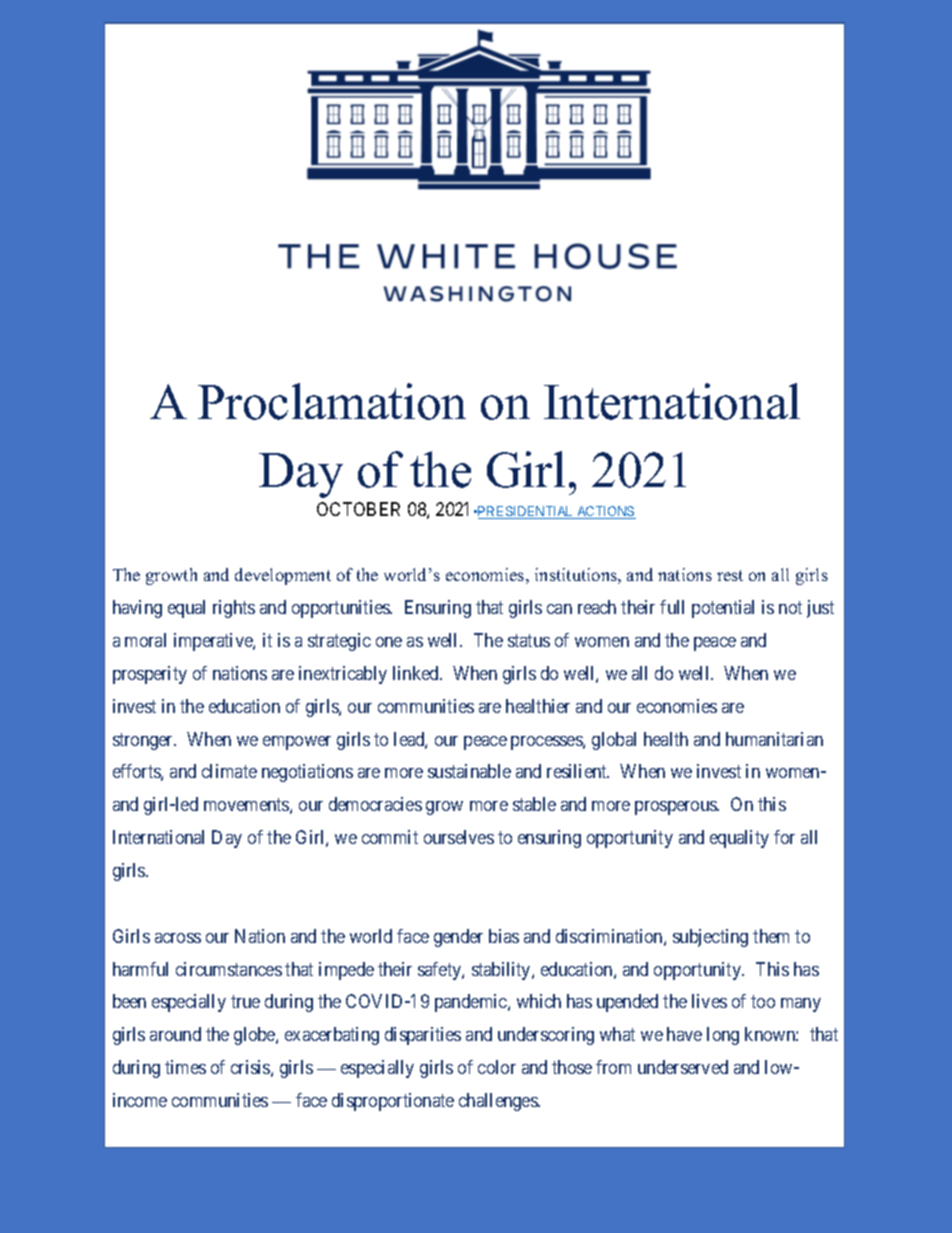 Image resolution: width=952 pixels, height=1233 pixels. I want to click on Proclamation, so click(332, 401).
